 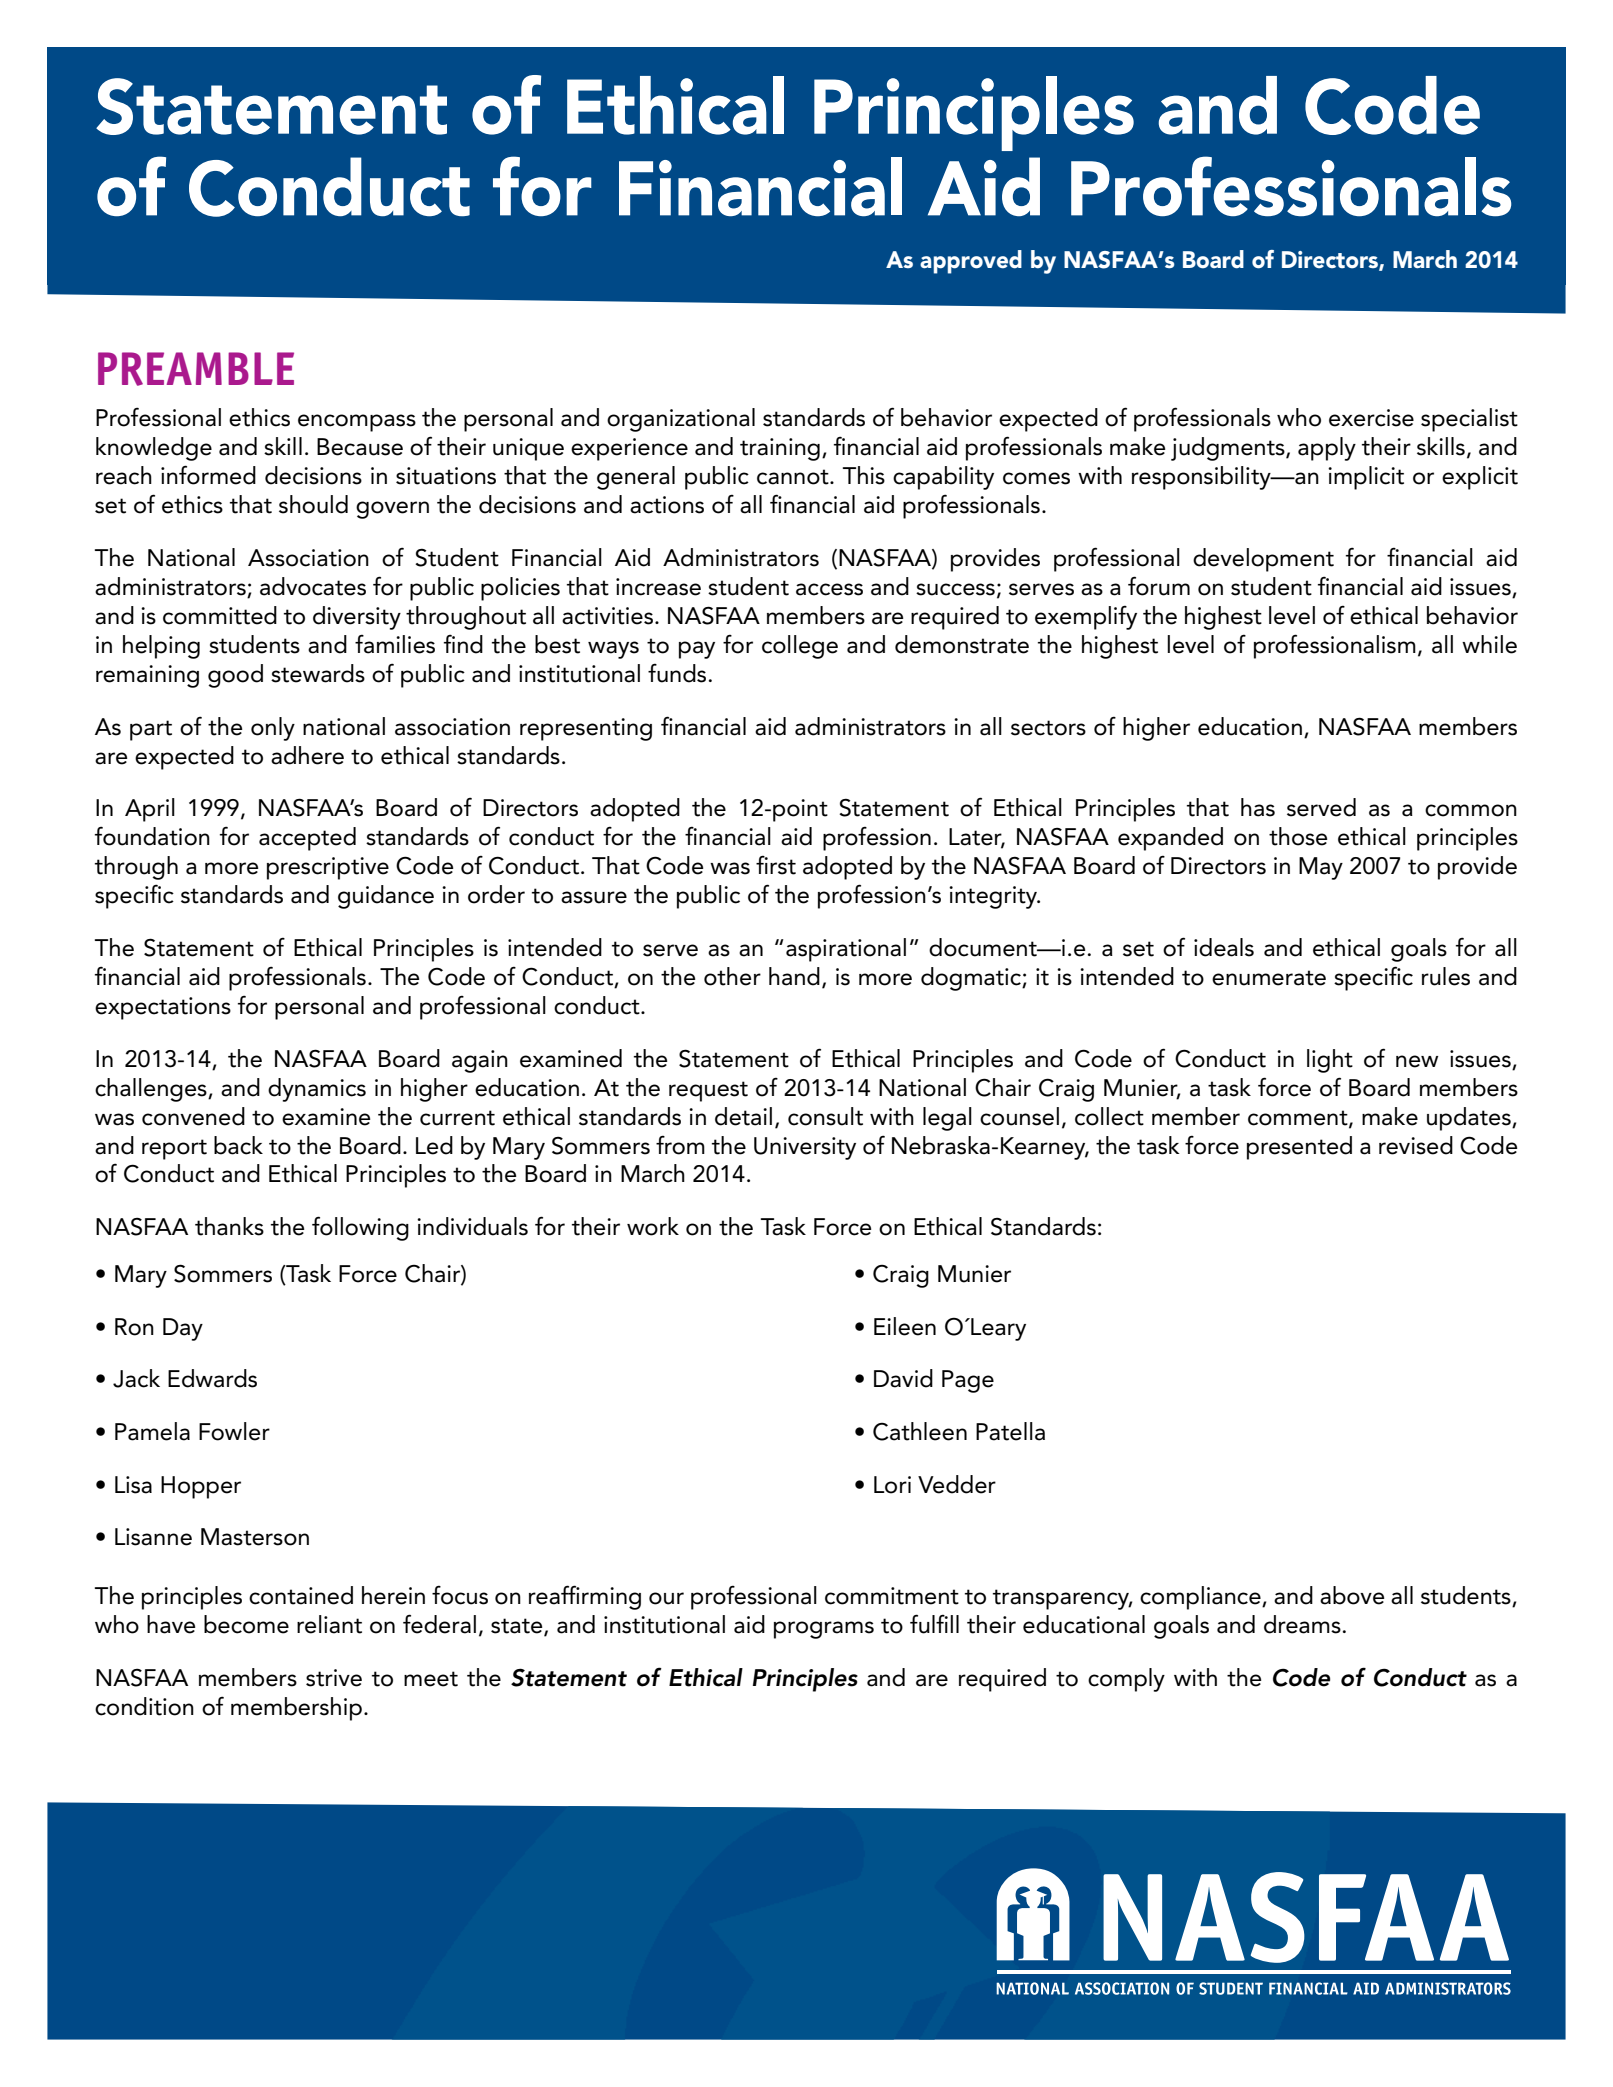 I want to click on college, so click(x=800, y=647).
